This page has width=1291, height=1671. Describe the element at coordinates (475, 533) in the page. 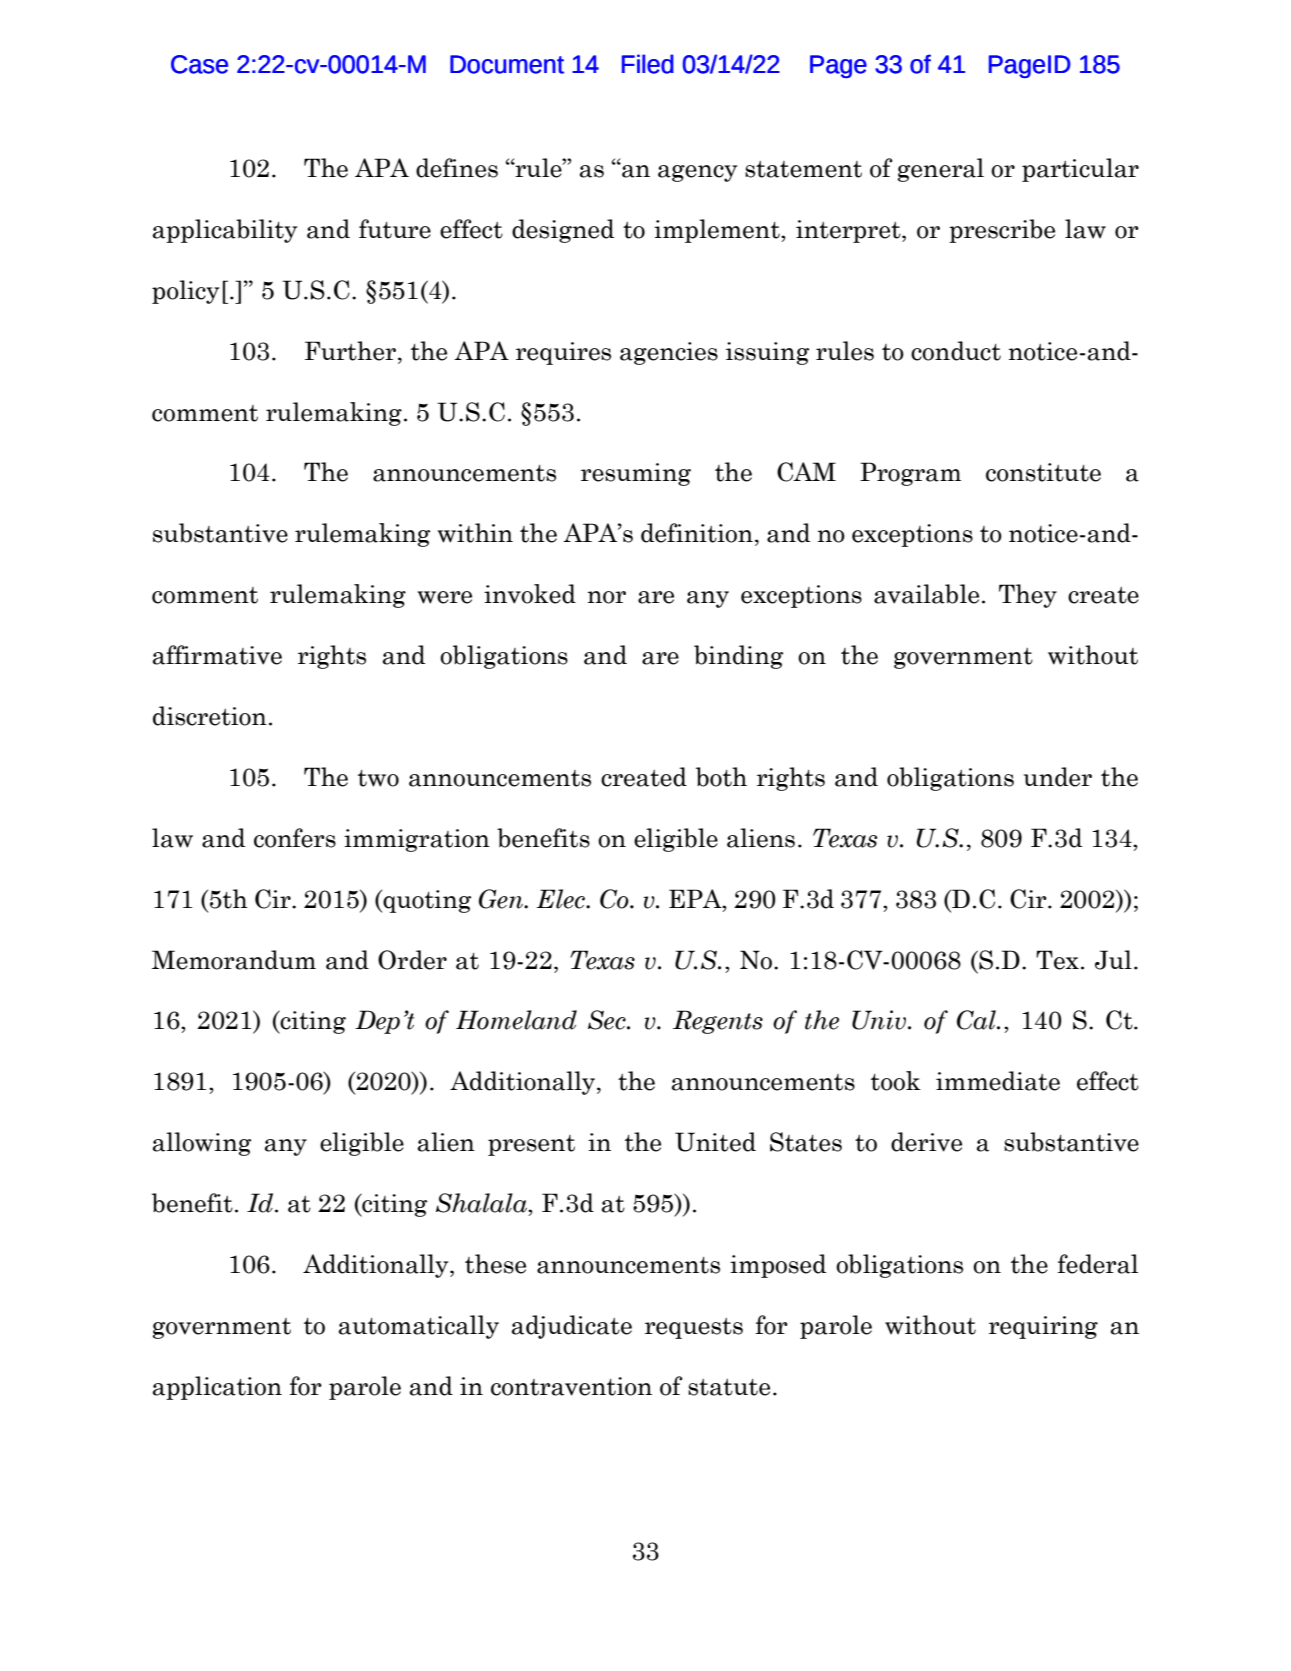

I see `within` at that location.
